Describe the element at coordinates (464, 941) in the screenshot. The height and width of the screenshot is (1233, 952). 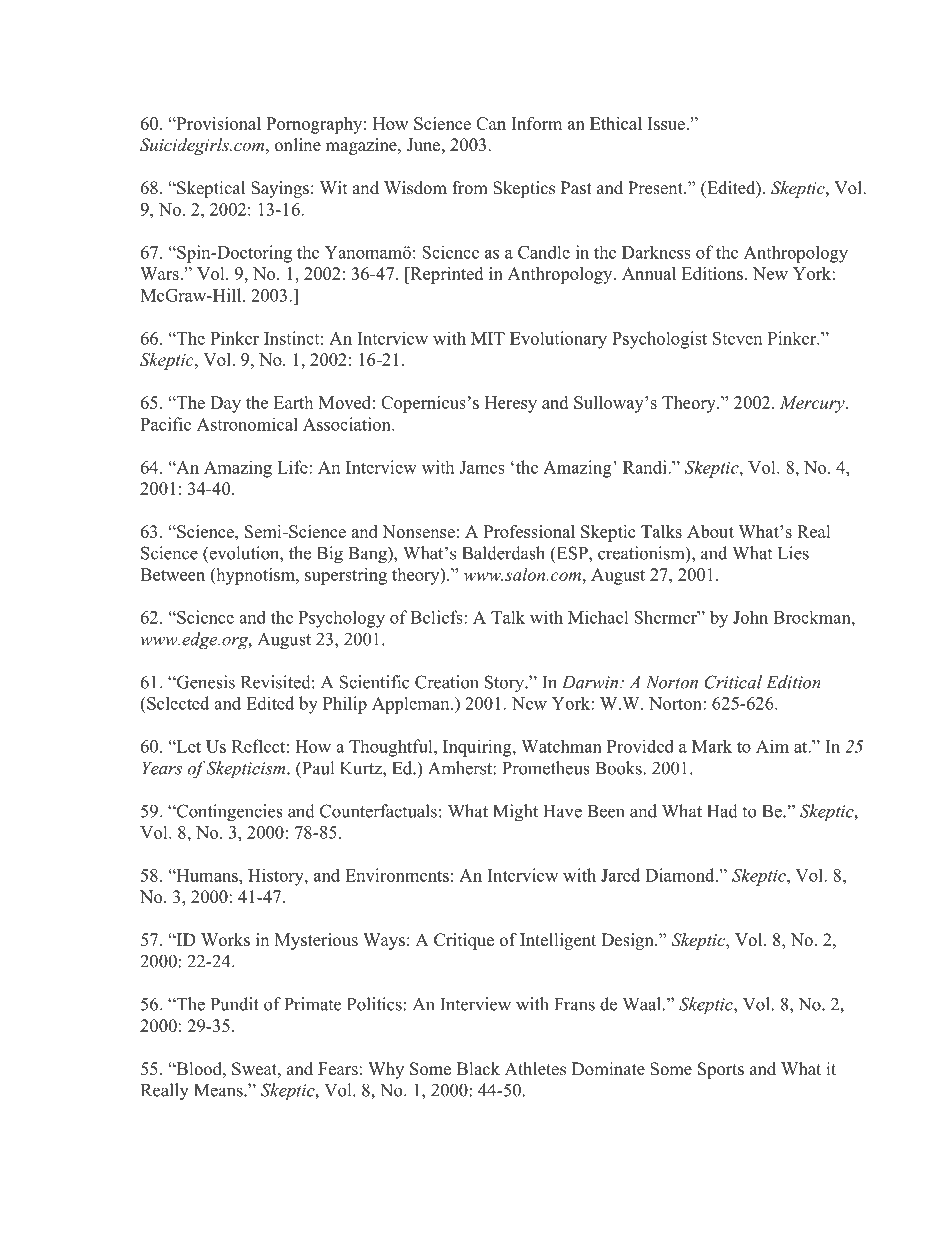
I see `Critique` at that location.
